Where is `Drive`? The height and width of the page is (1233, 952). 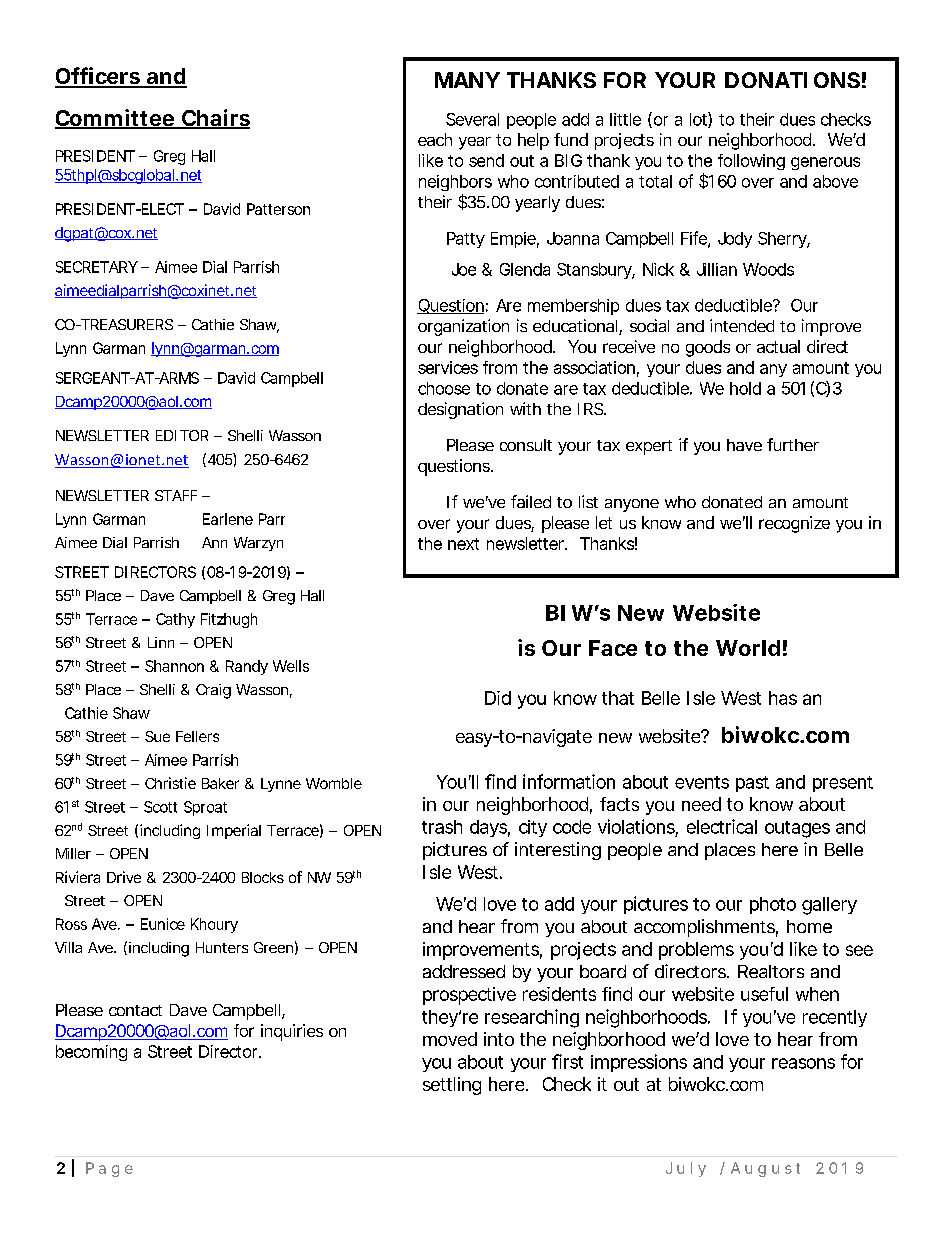
Drive is located at coordinates (124, 877).
